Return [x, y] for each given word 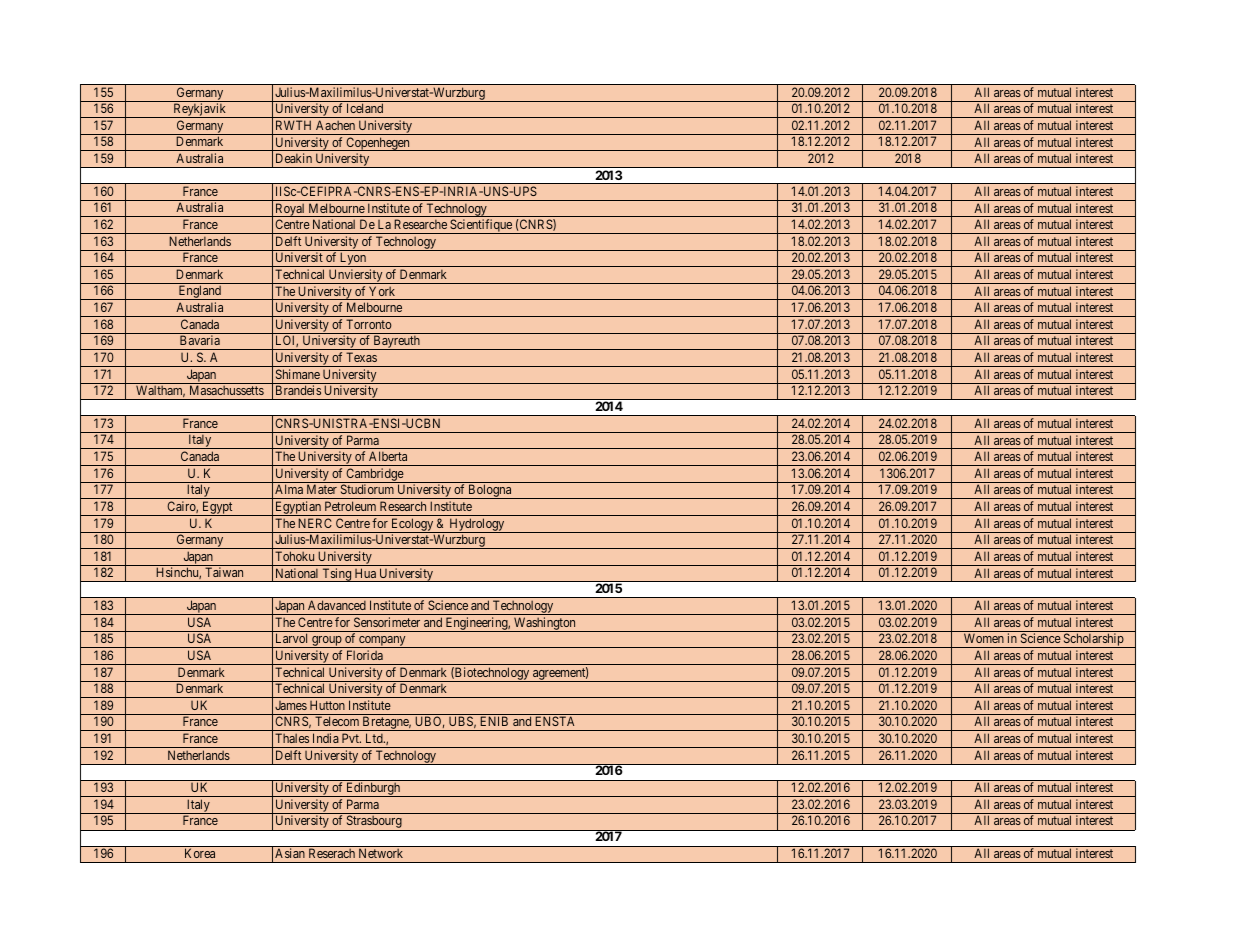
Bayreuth [397, 342]
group [327, 642]
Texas [361, 357]
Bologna [490, 491]
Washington [545, 624]
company [382, 642]
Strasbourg [374, 823]
